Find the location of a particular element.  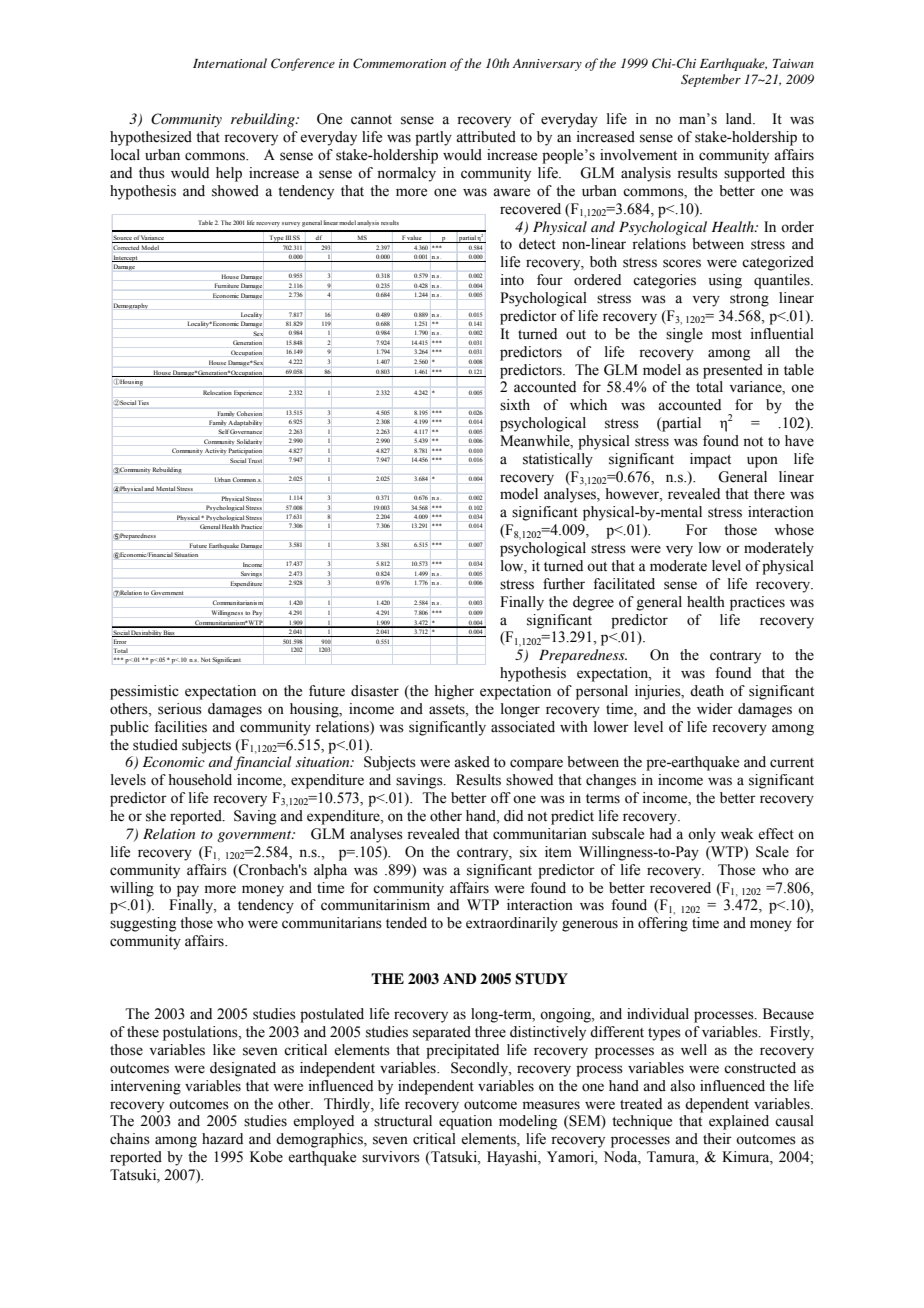

September is located at coordinates (711, 80).
